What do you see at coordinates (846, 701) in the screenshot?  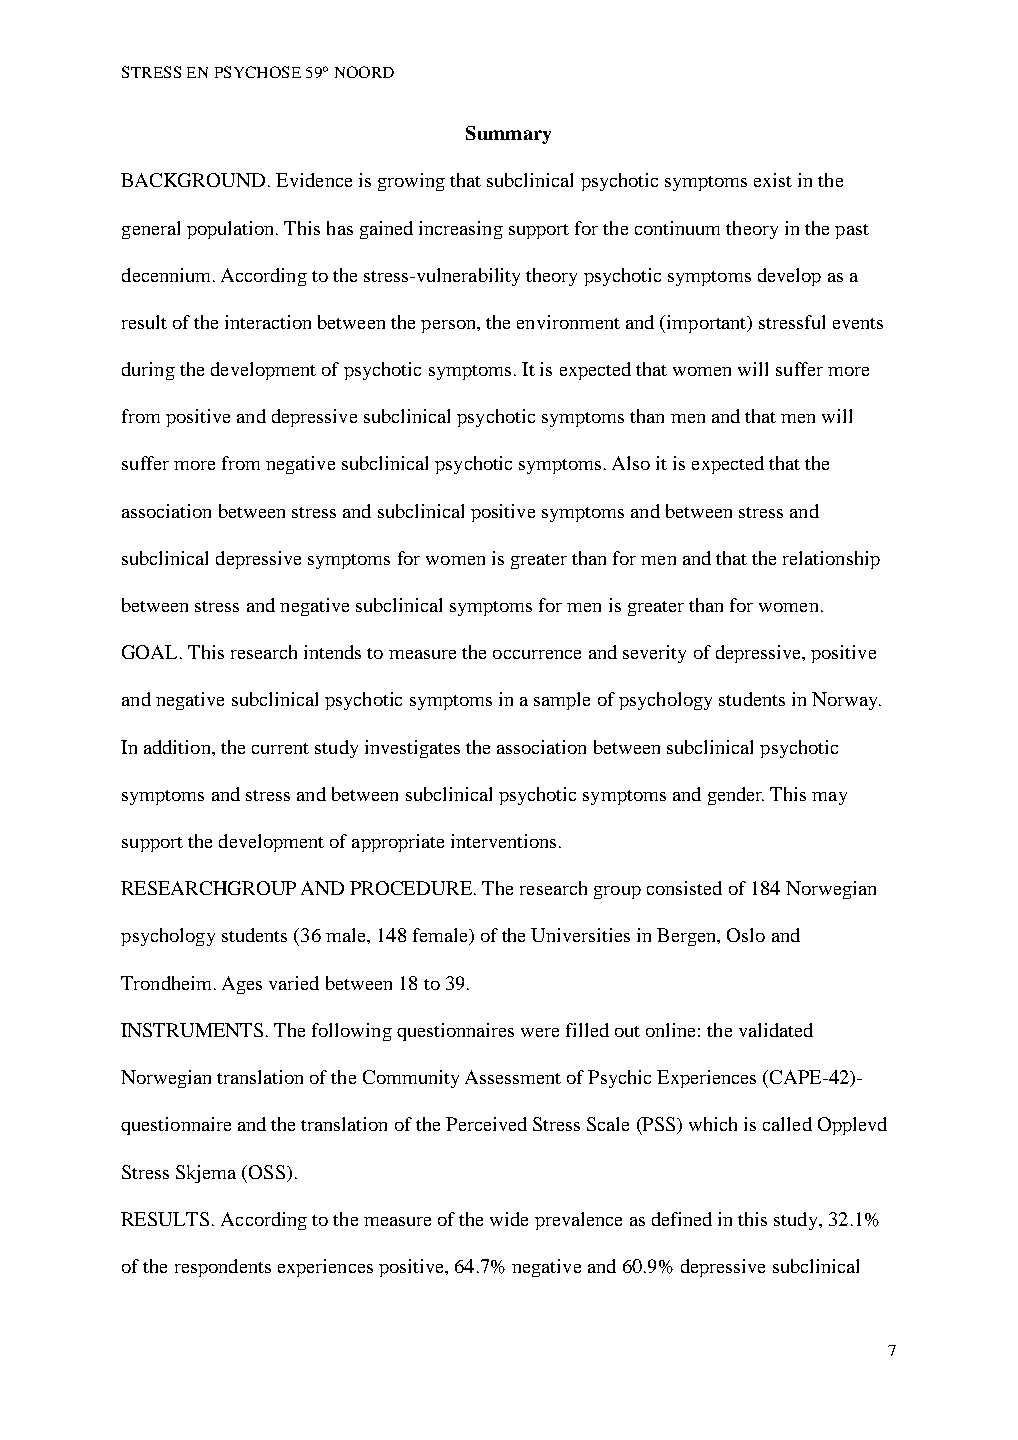 I see `Norway` at bounding box center [846, 701].
